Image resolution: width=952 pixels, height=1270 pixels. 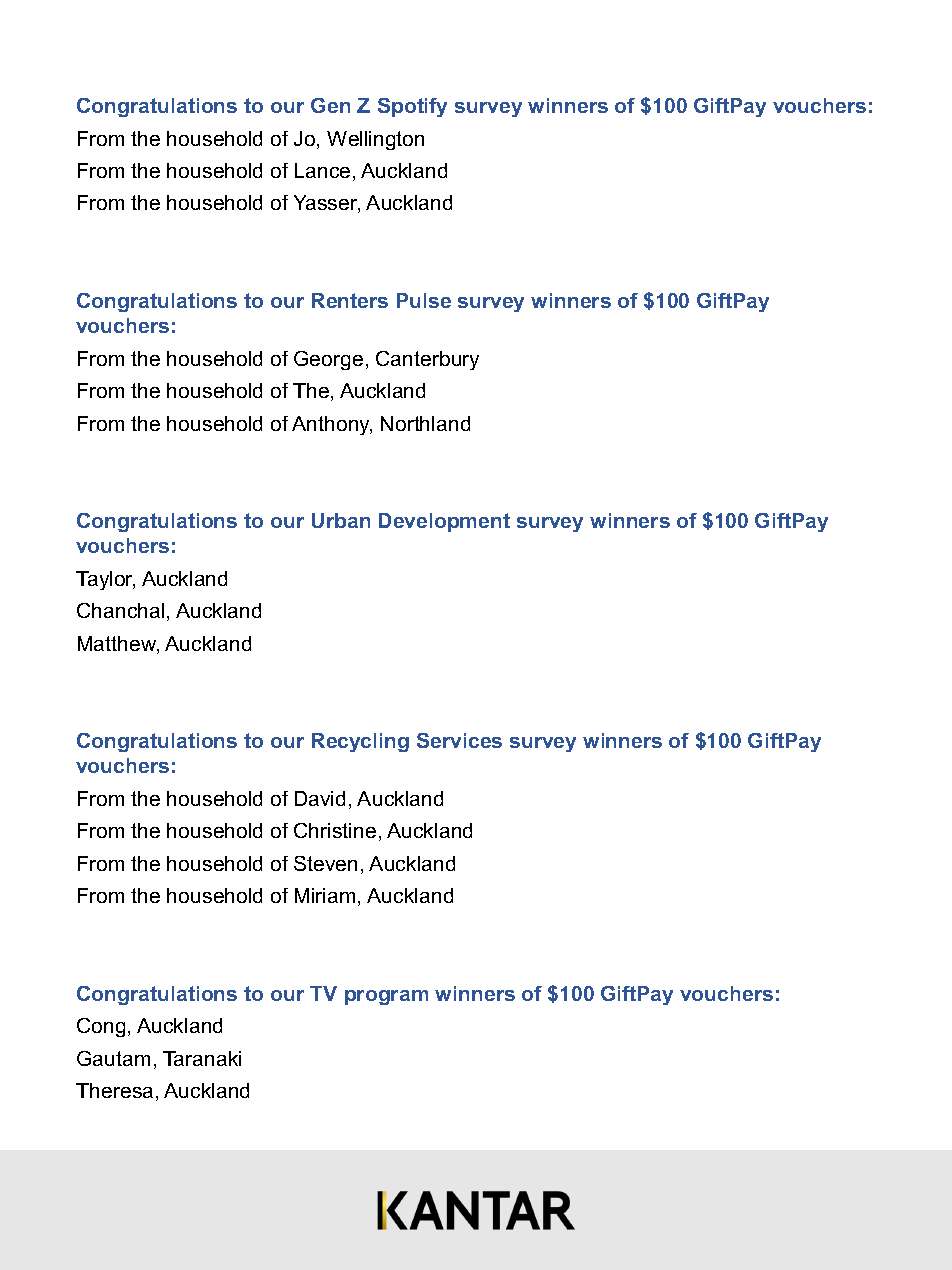 I want to click on Lance, so click(x=322, y=170).
